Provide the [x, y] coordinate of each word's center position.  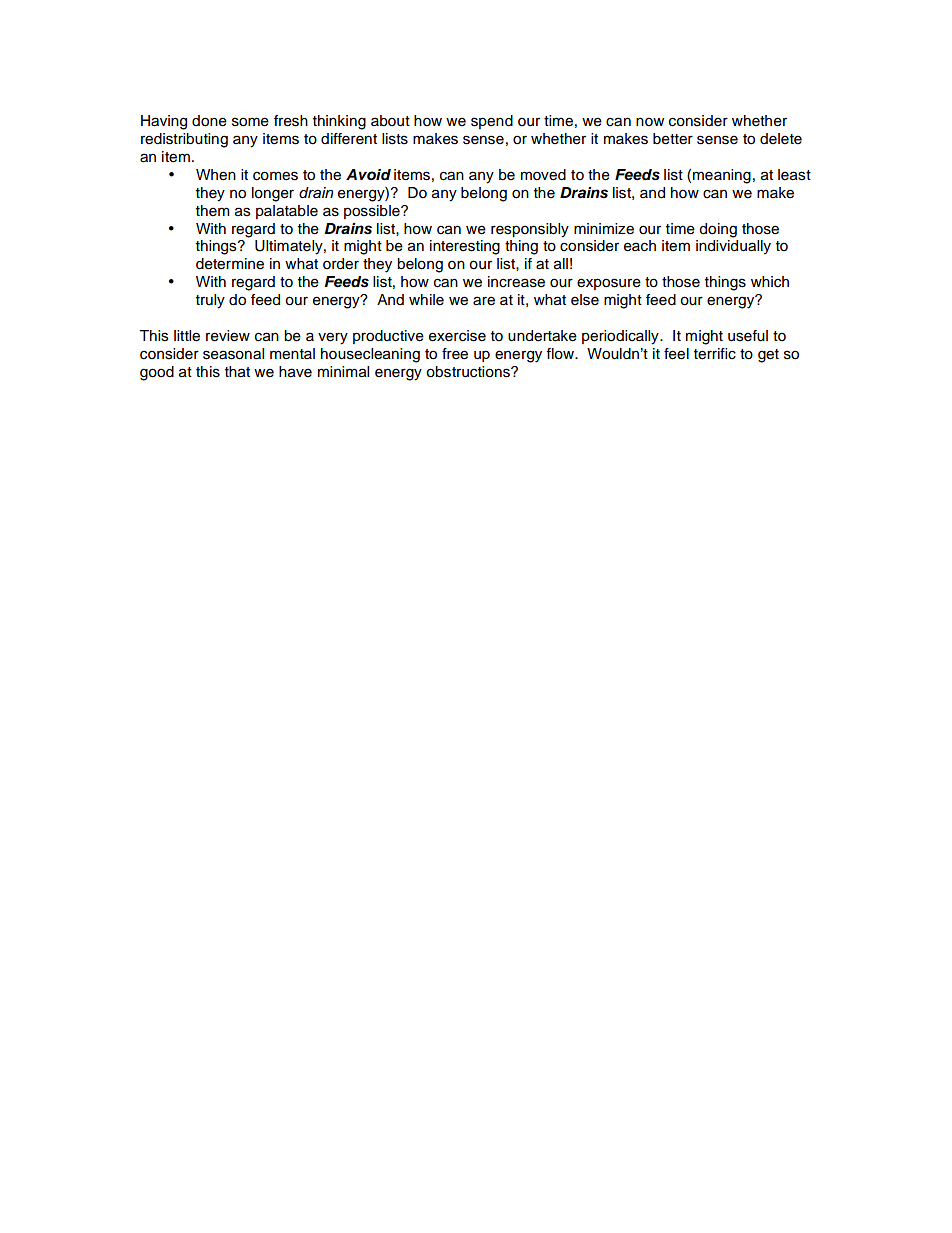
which [770, 282]
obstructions [469, 372]
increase [516, 282]
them [213, 211]
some [250, 122]
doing [718, 230]
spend [492, 122]
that [237, 372]
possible [373, 212]
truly [210, 301]
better [673, 139]
